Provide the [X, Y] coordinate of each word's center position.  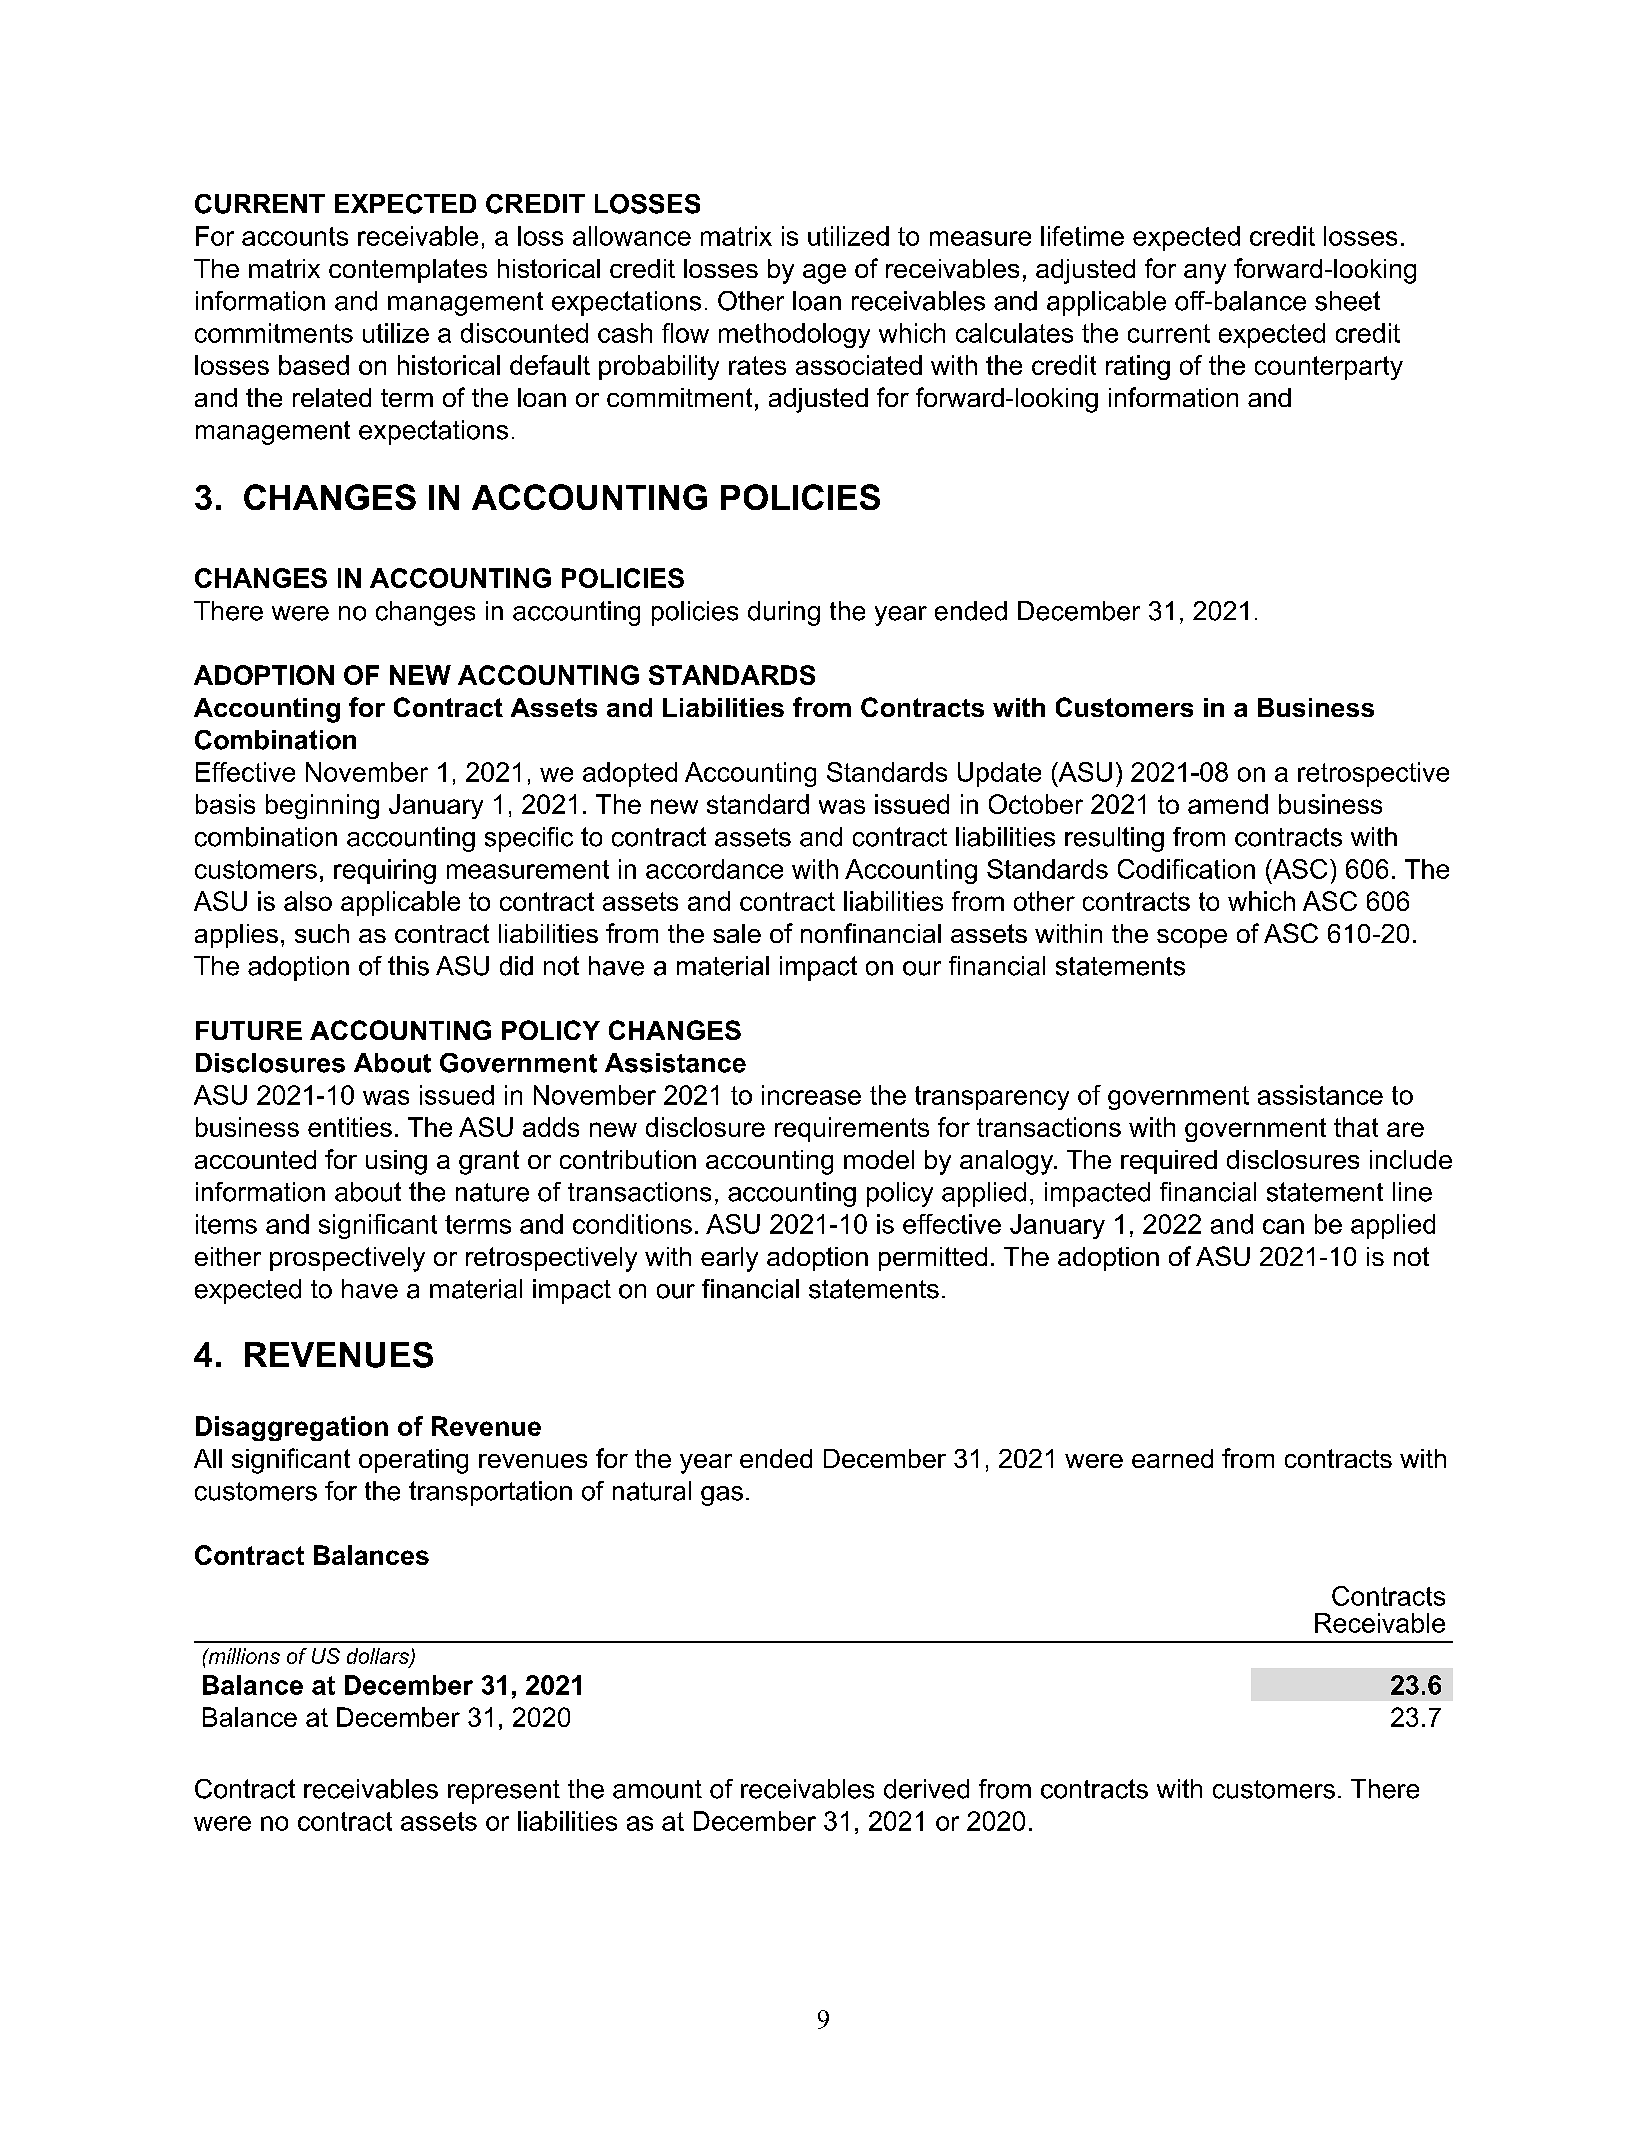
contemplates [408, 271]
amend [1228, 804]
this [408, 966]
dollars [379, 1657]
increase [811, 1095]
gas [722, 1496]
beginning [322, 806]
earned [1172, 1458]
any [1205, 274]
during [784, 613]
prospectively [347, 1259]
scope [1192, 938]
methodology [794, 335]
